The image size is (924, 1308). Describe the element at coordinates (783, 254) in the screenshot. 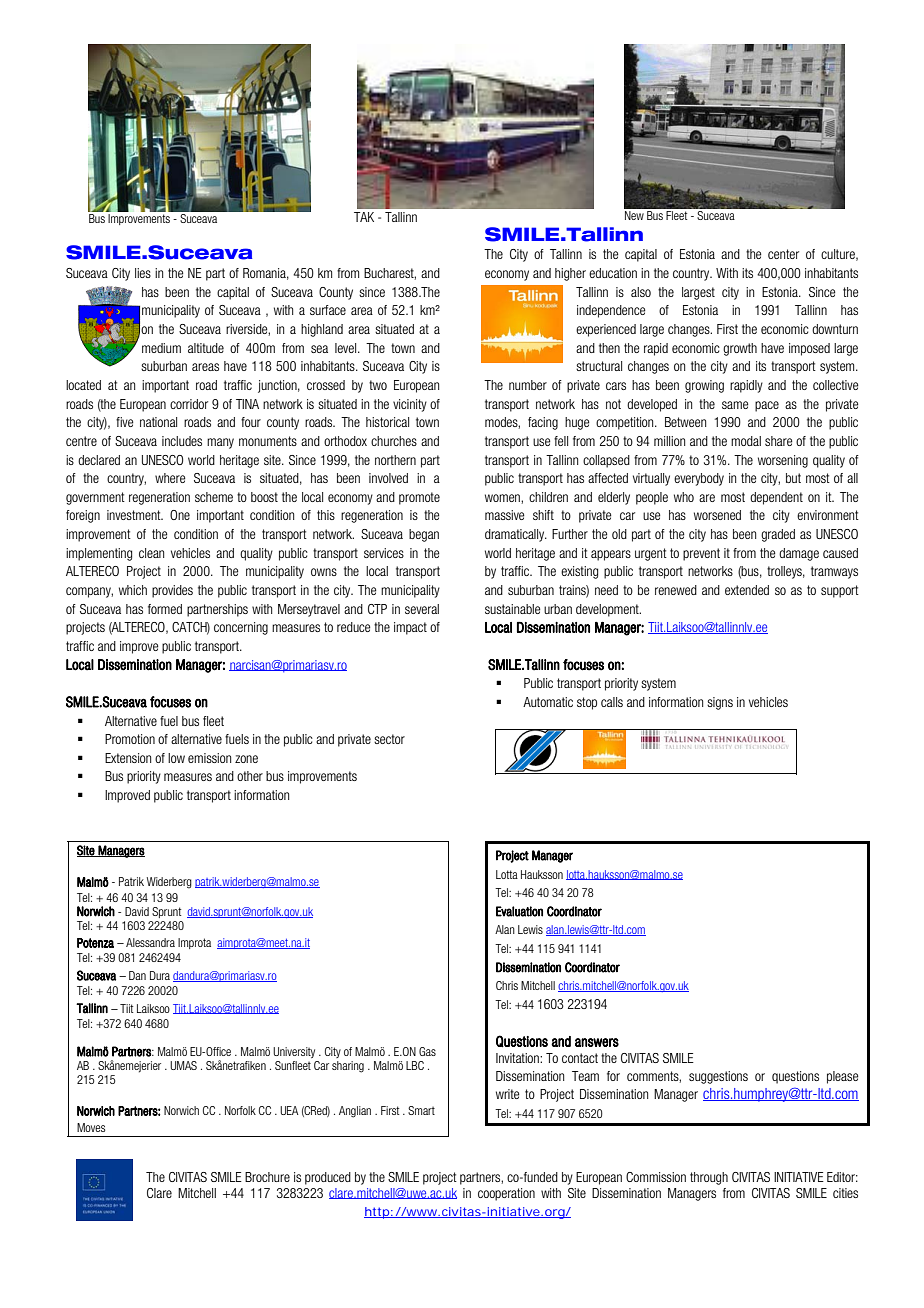

I see `center` at that location.
